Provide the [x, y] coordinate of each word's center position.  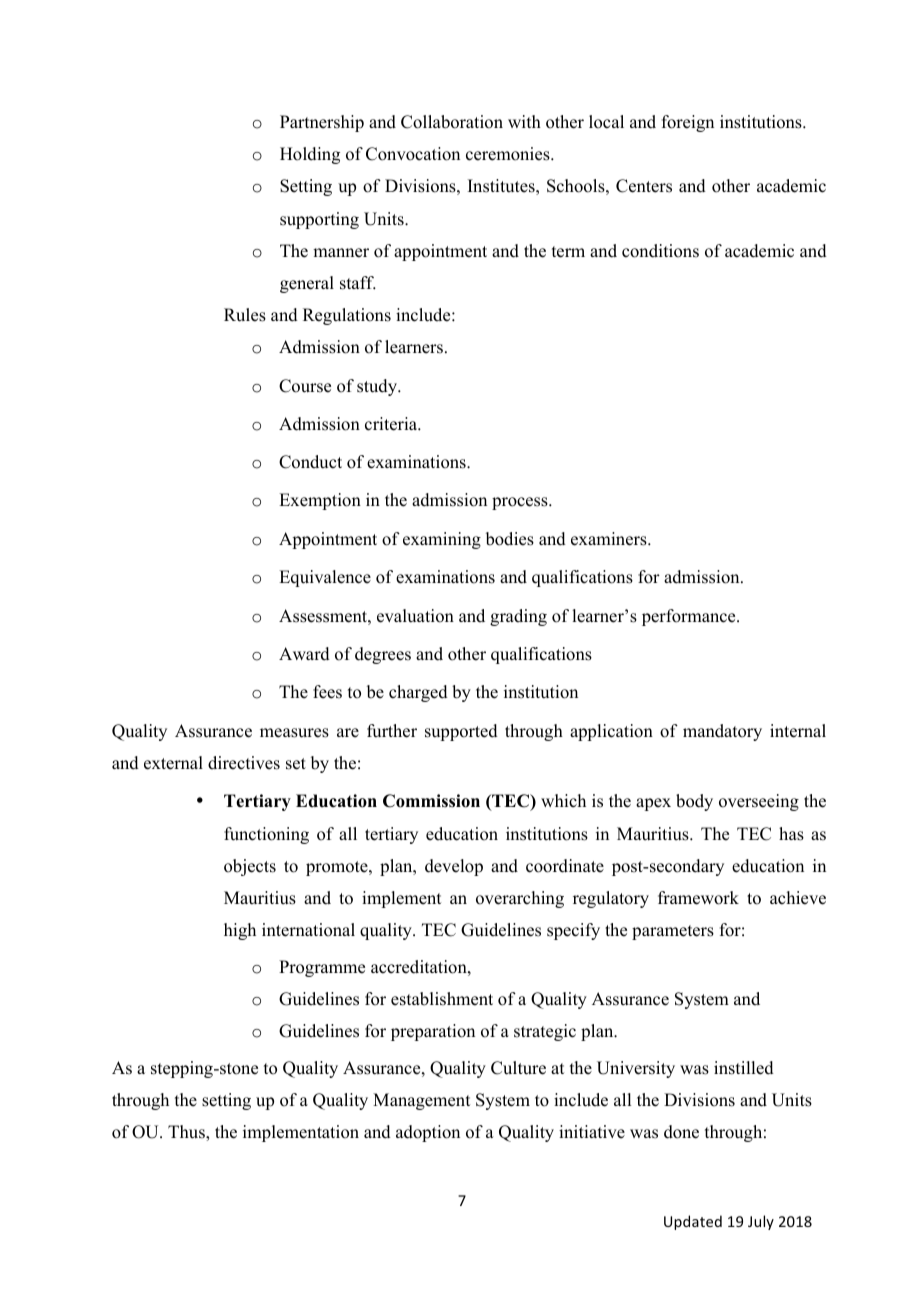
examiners [610, 539]
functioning [266, 835]
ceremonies [509, 154]
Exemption [320, 501]
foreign [688, 123]
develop [454, 867]
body [694, 802]
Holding [310, 155]
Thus [187, 1132]
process [521, 503]
